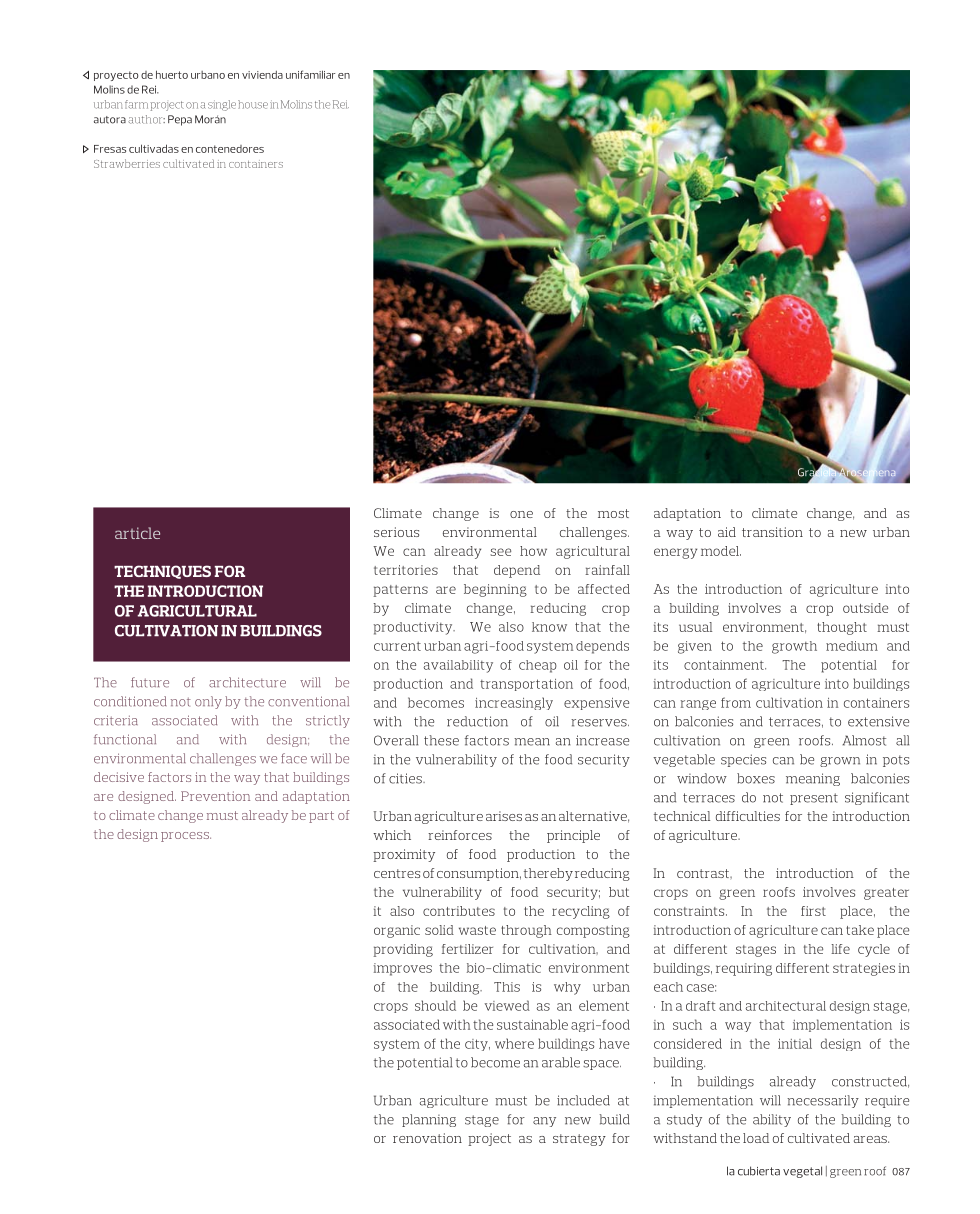 This page has height=1214, width=980. Describe the element at coordinates (253, 104) in the page. I see `house` at that location.
